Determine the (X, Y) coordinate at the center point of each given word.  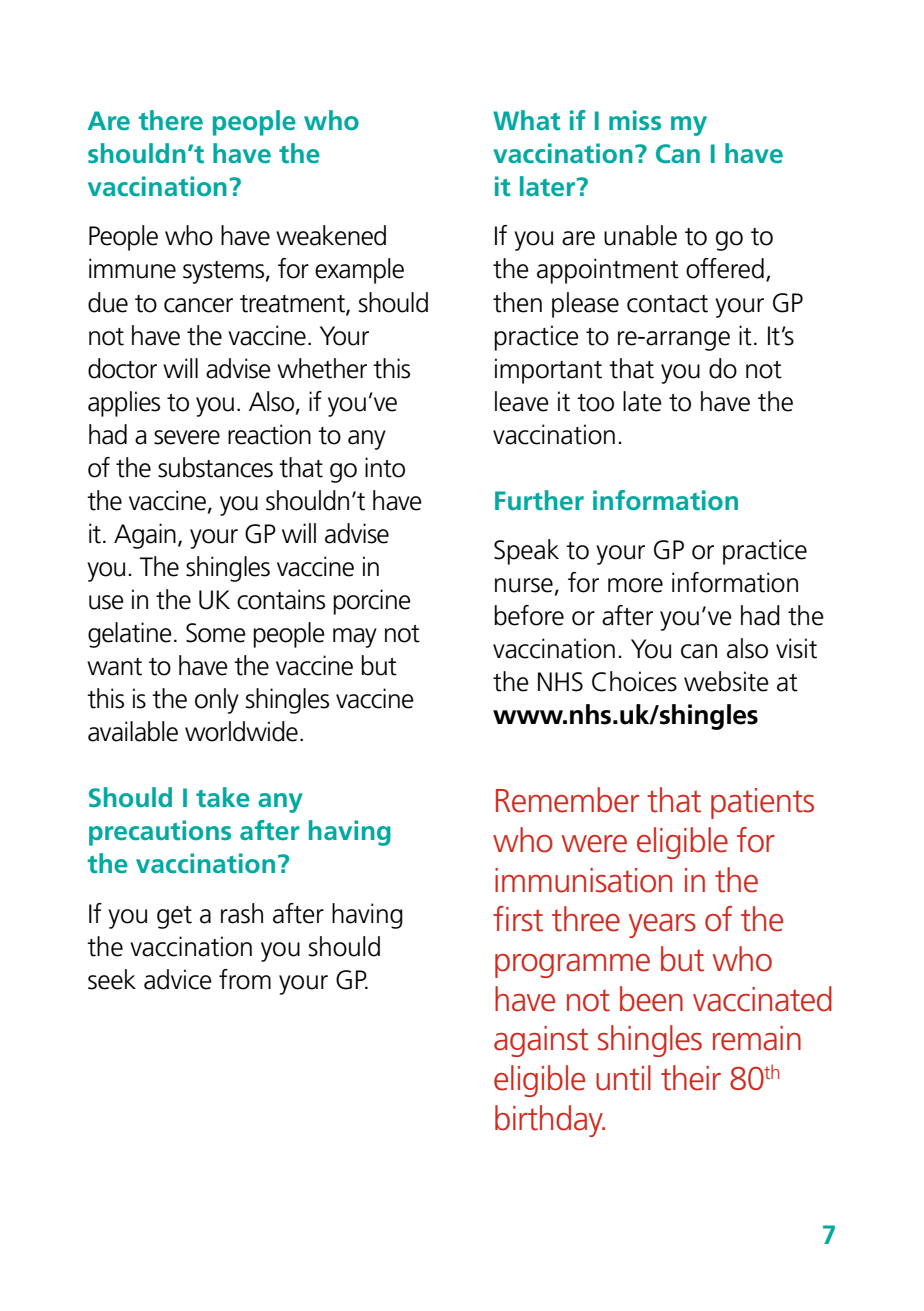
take (223, 797)
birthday (550, 1121)
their (691, 1078)
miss (635, 120)
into (385, 467)
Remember (567, 800)
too (595, 403)
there (170, 120)
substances (215, 467)
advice (178, 979)
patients (762, 803)
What (526, 120)
